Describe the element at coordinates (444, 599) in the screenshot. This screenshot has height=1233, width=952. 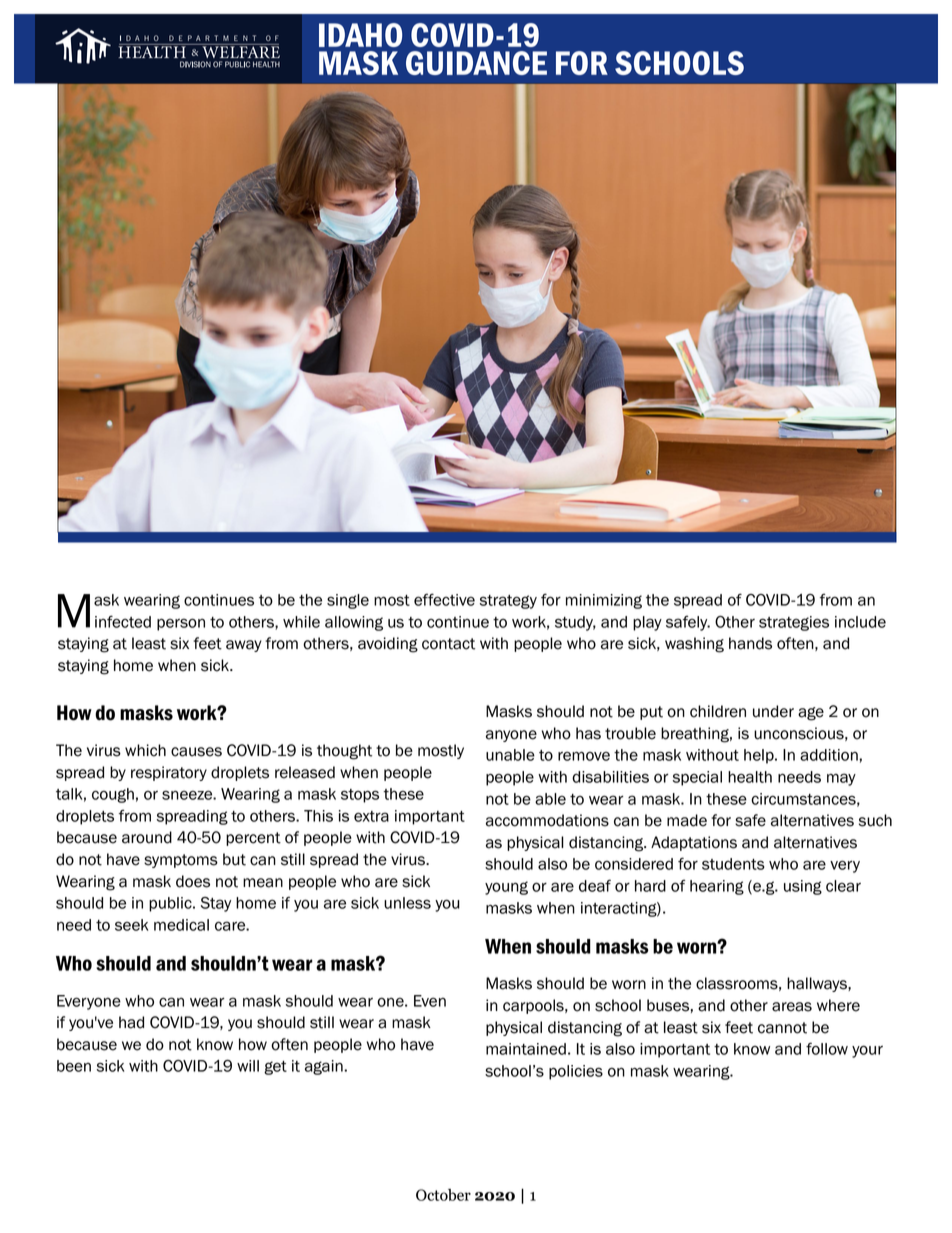
I see `effective` at that location.
